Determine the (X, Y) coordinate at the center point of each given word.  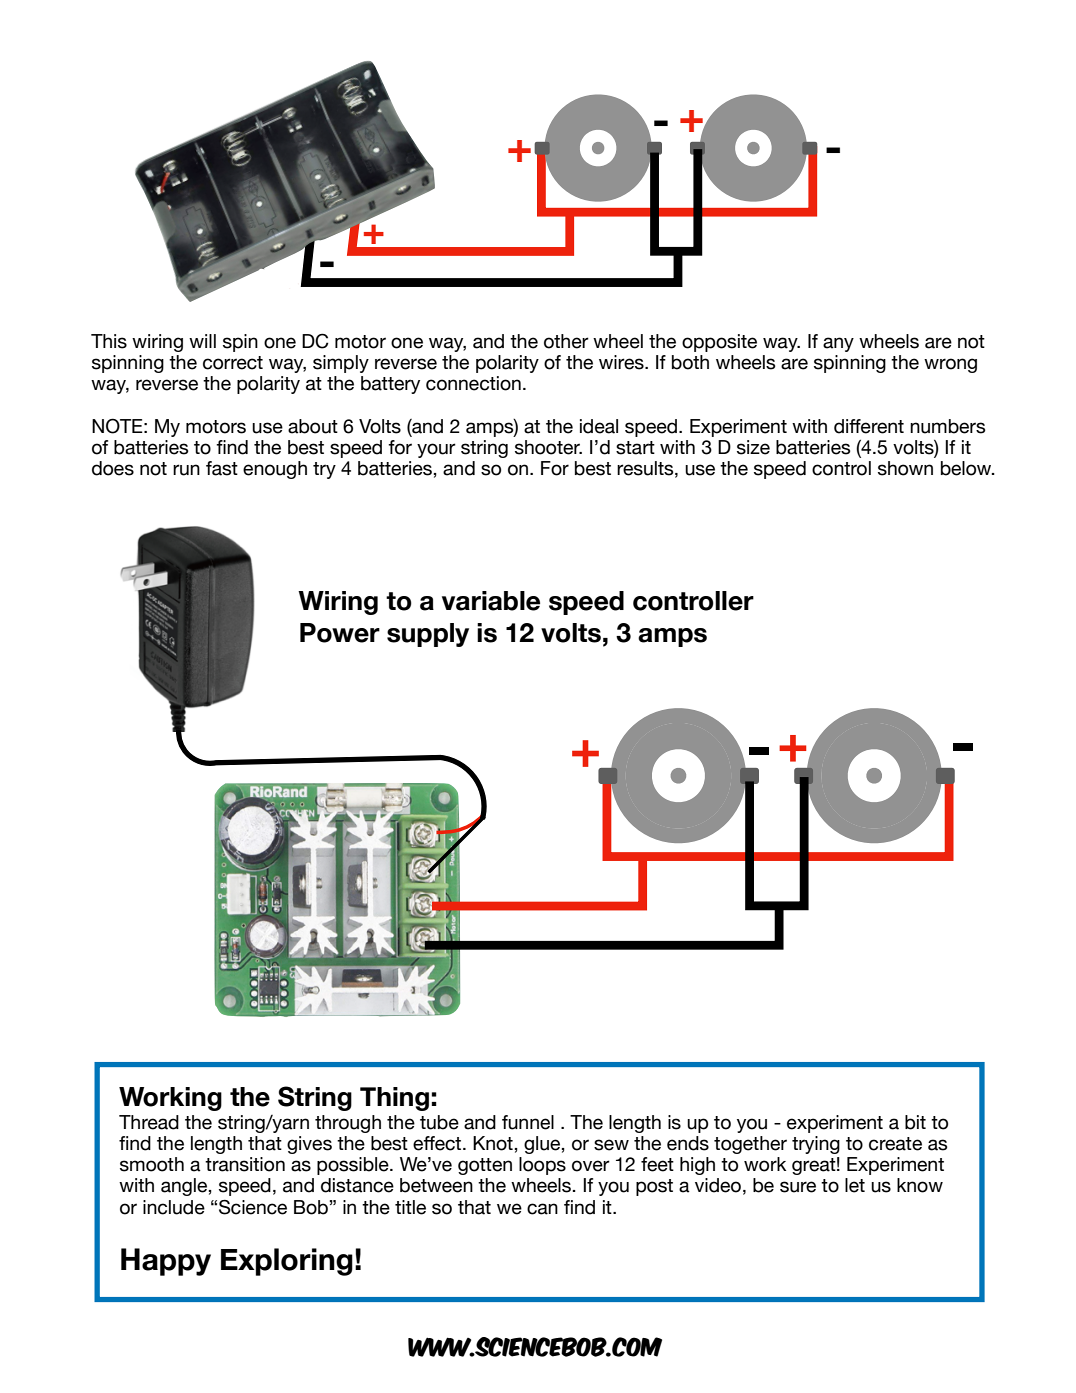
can (542, 1209)
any (838, 344)
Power (340, 633)
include (174, 1207)
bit (915, 1122)
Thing (394, 1099)
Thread (149, 1122)
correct (233, 363)
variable (491, 601)
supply (428, 635)
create (895, 1144)
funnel (528, 1122)
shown (905, 468)
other (566, 341)
